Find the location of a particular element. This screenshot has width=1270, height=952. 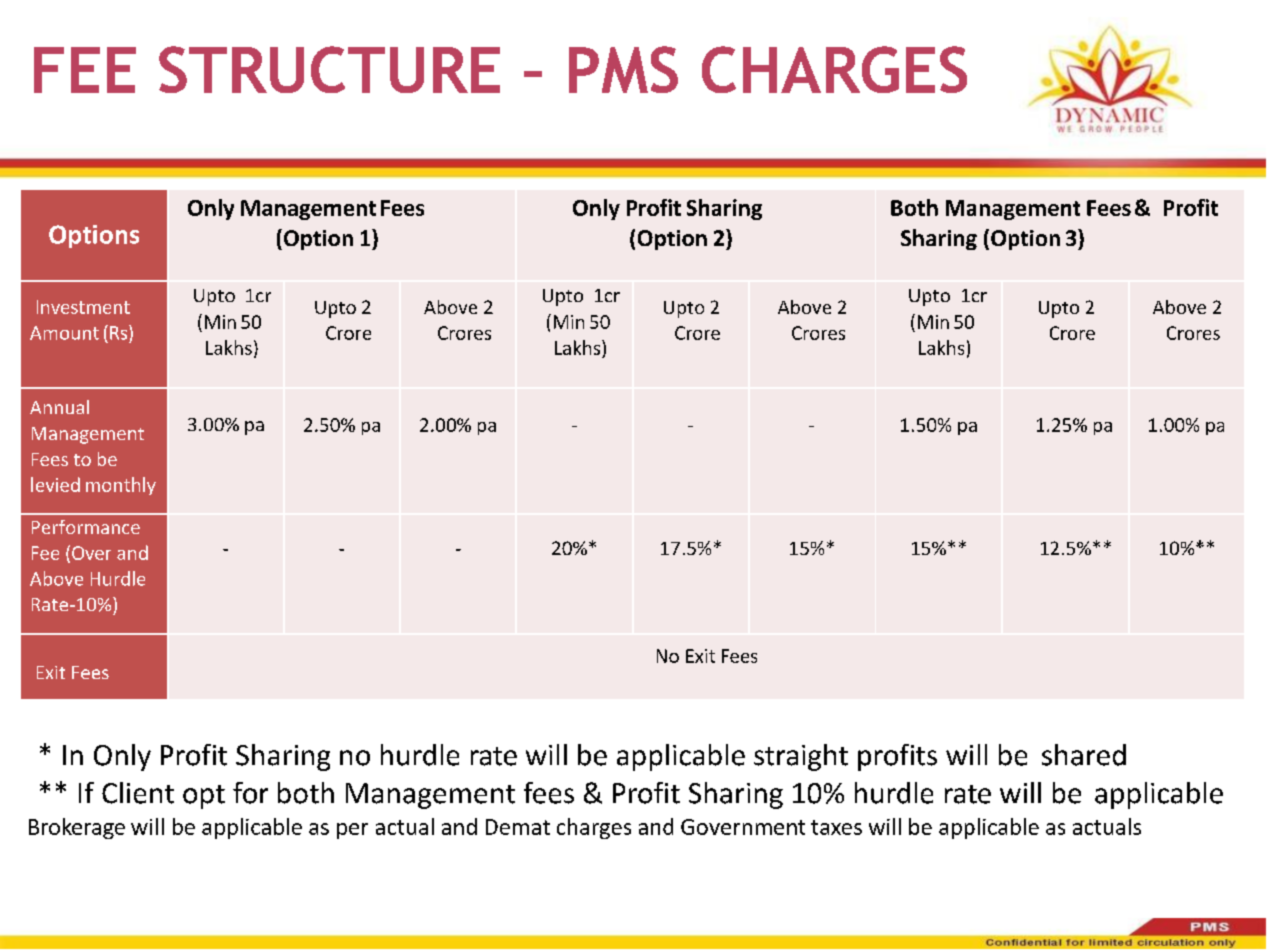

Investment is located at coordinates (83, 307).
